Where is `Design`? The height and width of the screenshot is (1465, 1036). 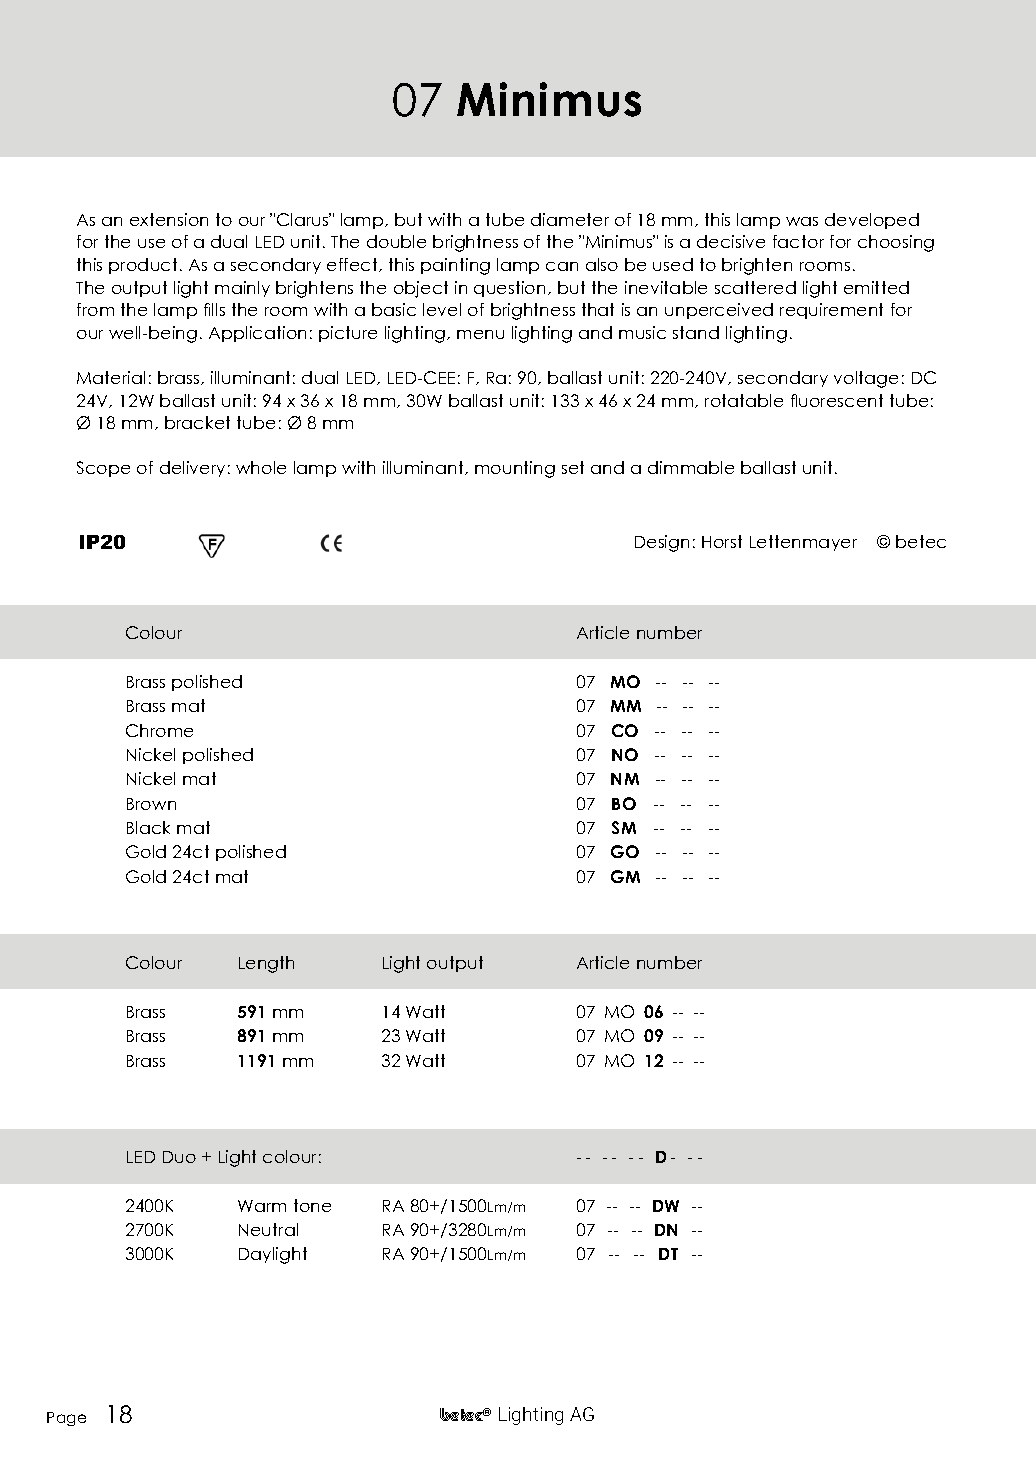 Design is located at coordinates (662, 543).
